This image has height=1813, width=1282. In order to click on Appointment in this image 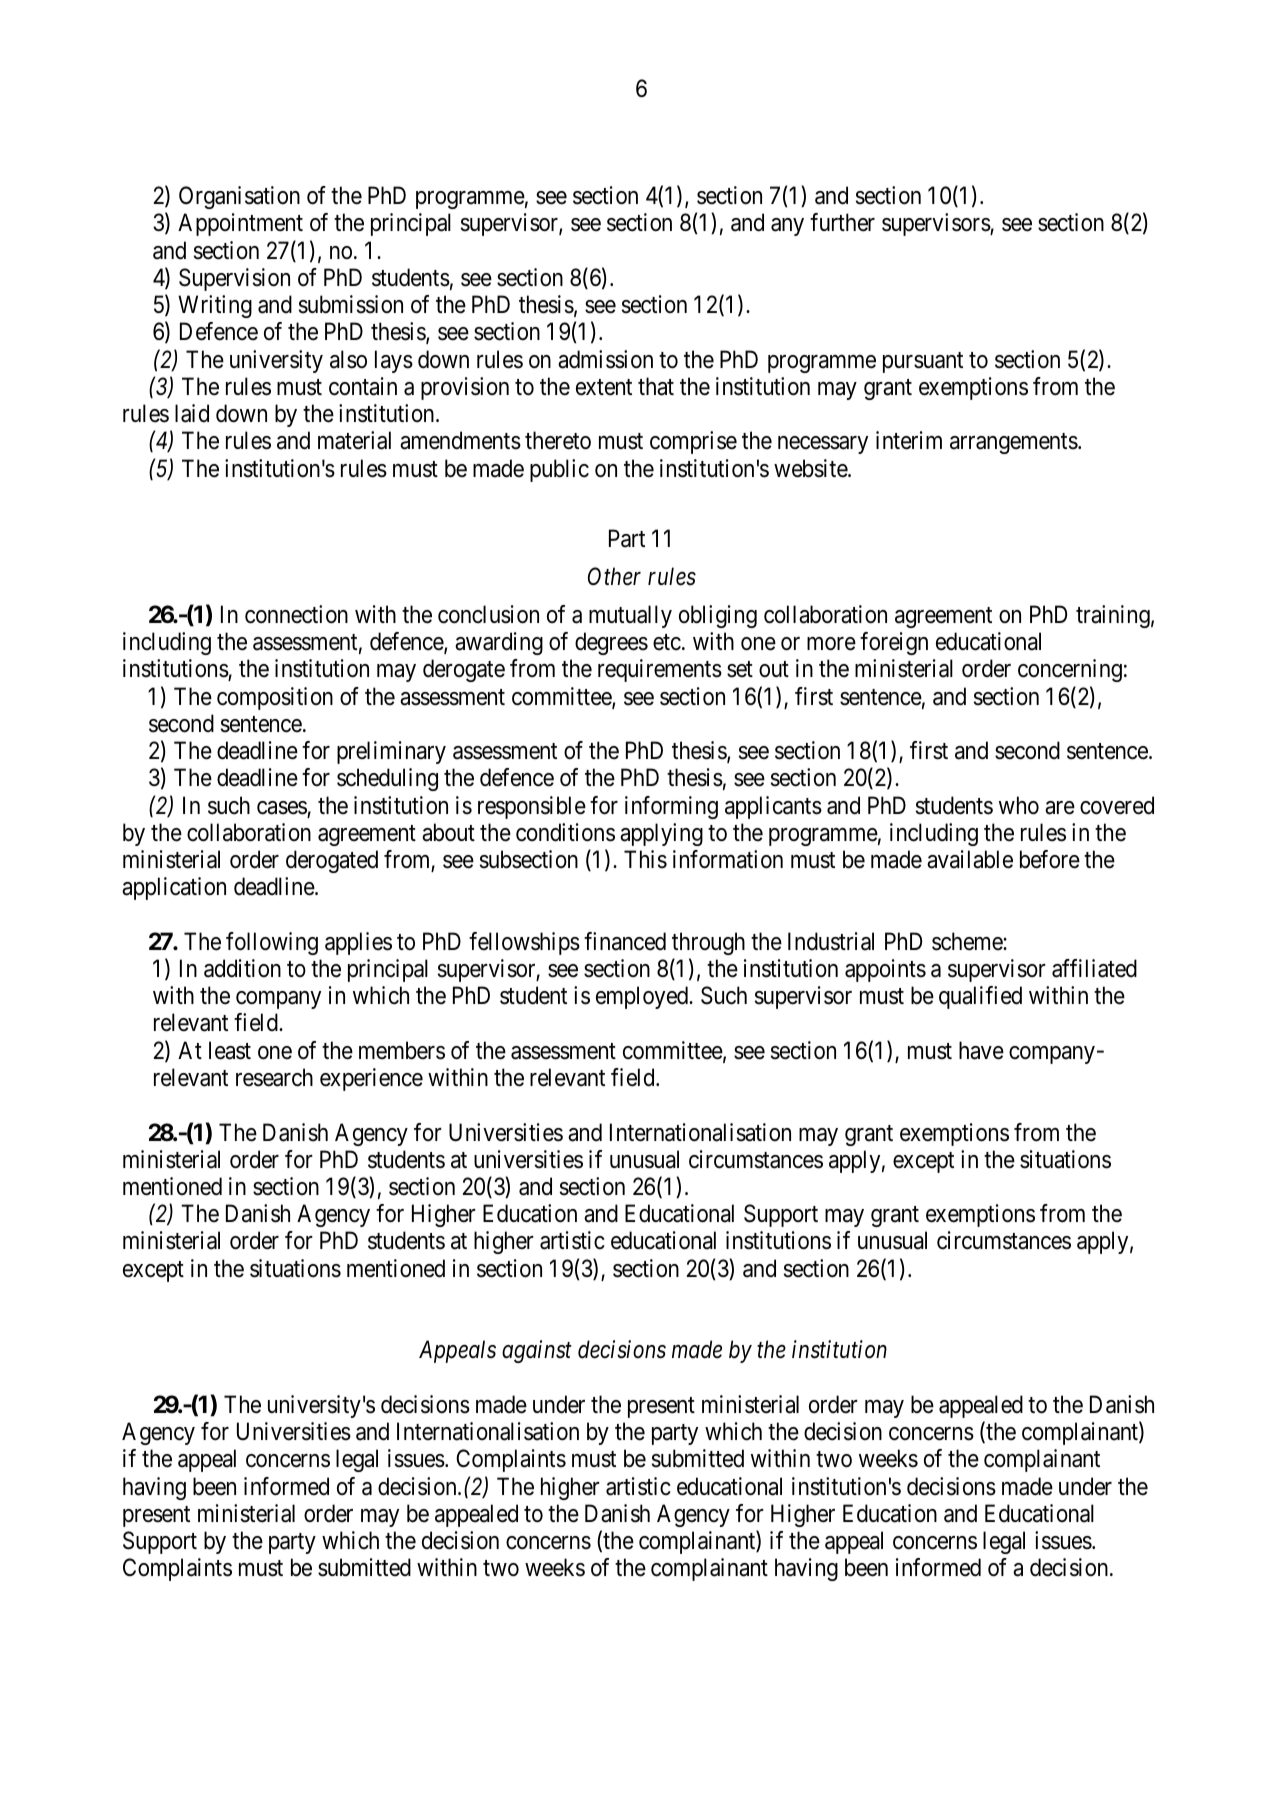, I will do `click(240, 224)`.
